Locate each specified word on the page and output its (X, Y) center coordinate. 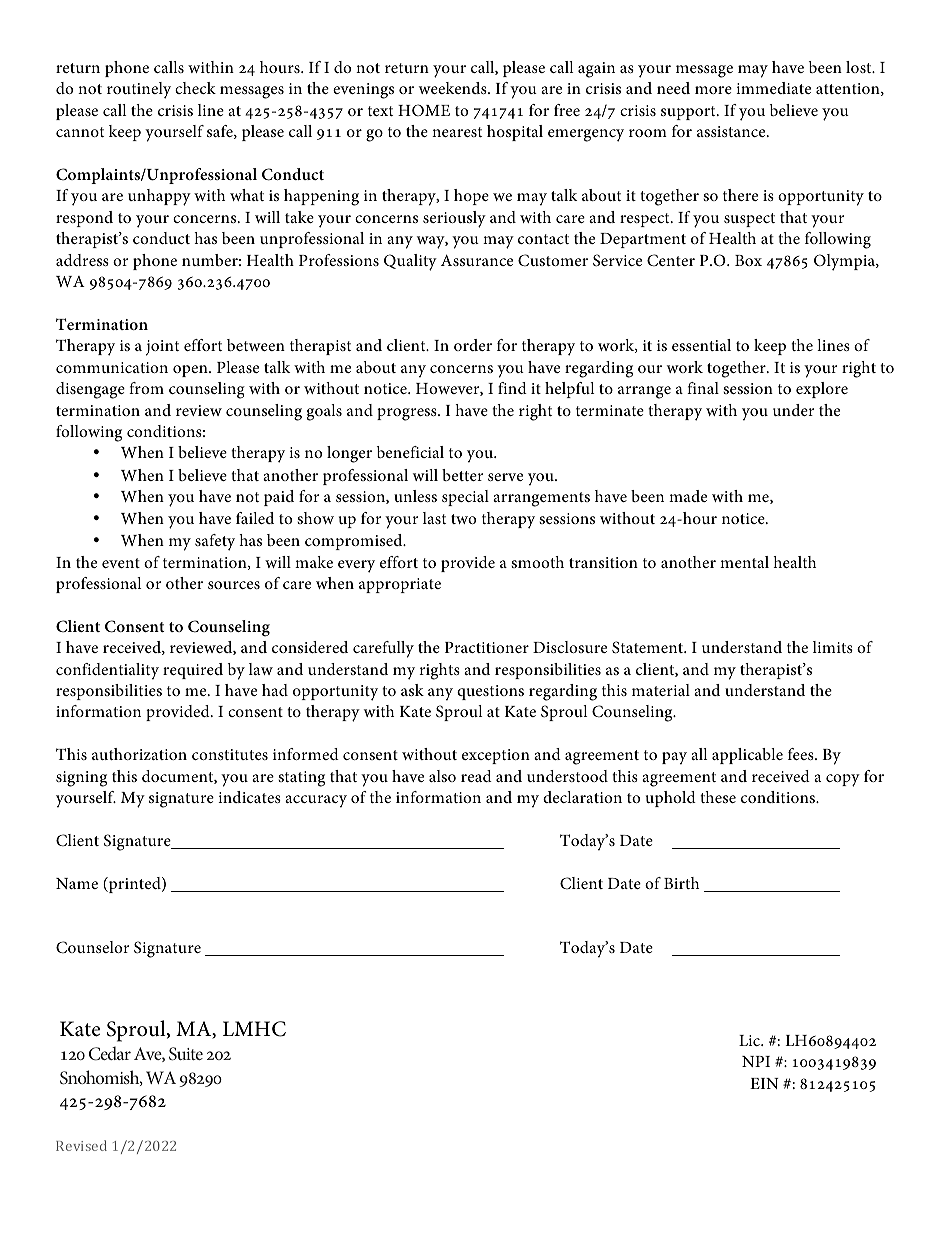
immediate (773, 88)
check (195, 88)
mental (744, 562)
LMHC (254, 1029)
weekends (454, 88)
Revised (81, 1145)
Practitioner (487, 647)
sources (234, 585)
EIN (764, 1083)
